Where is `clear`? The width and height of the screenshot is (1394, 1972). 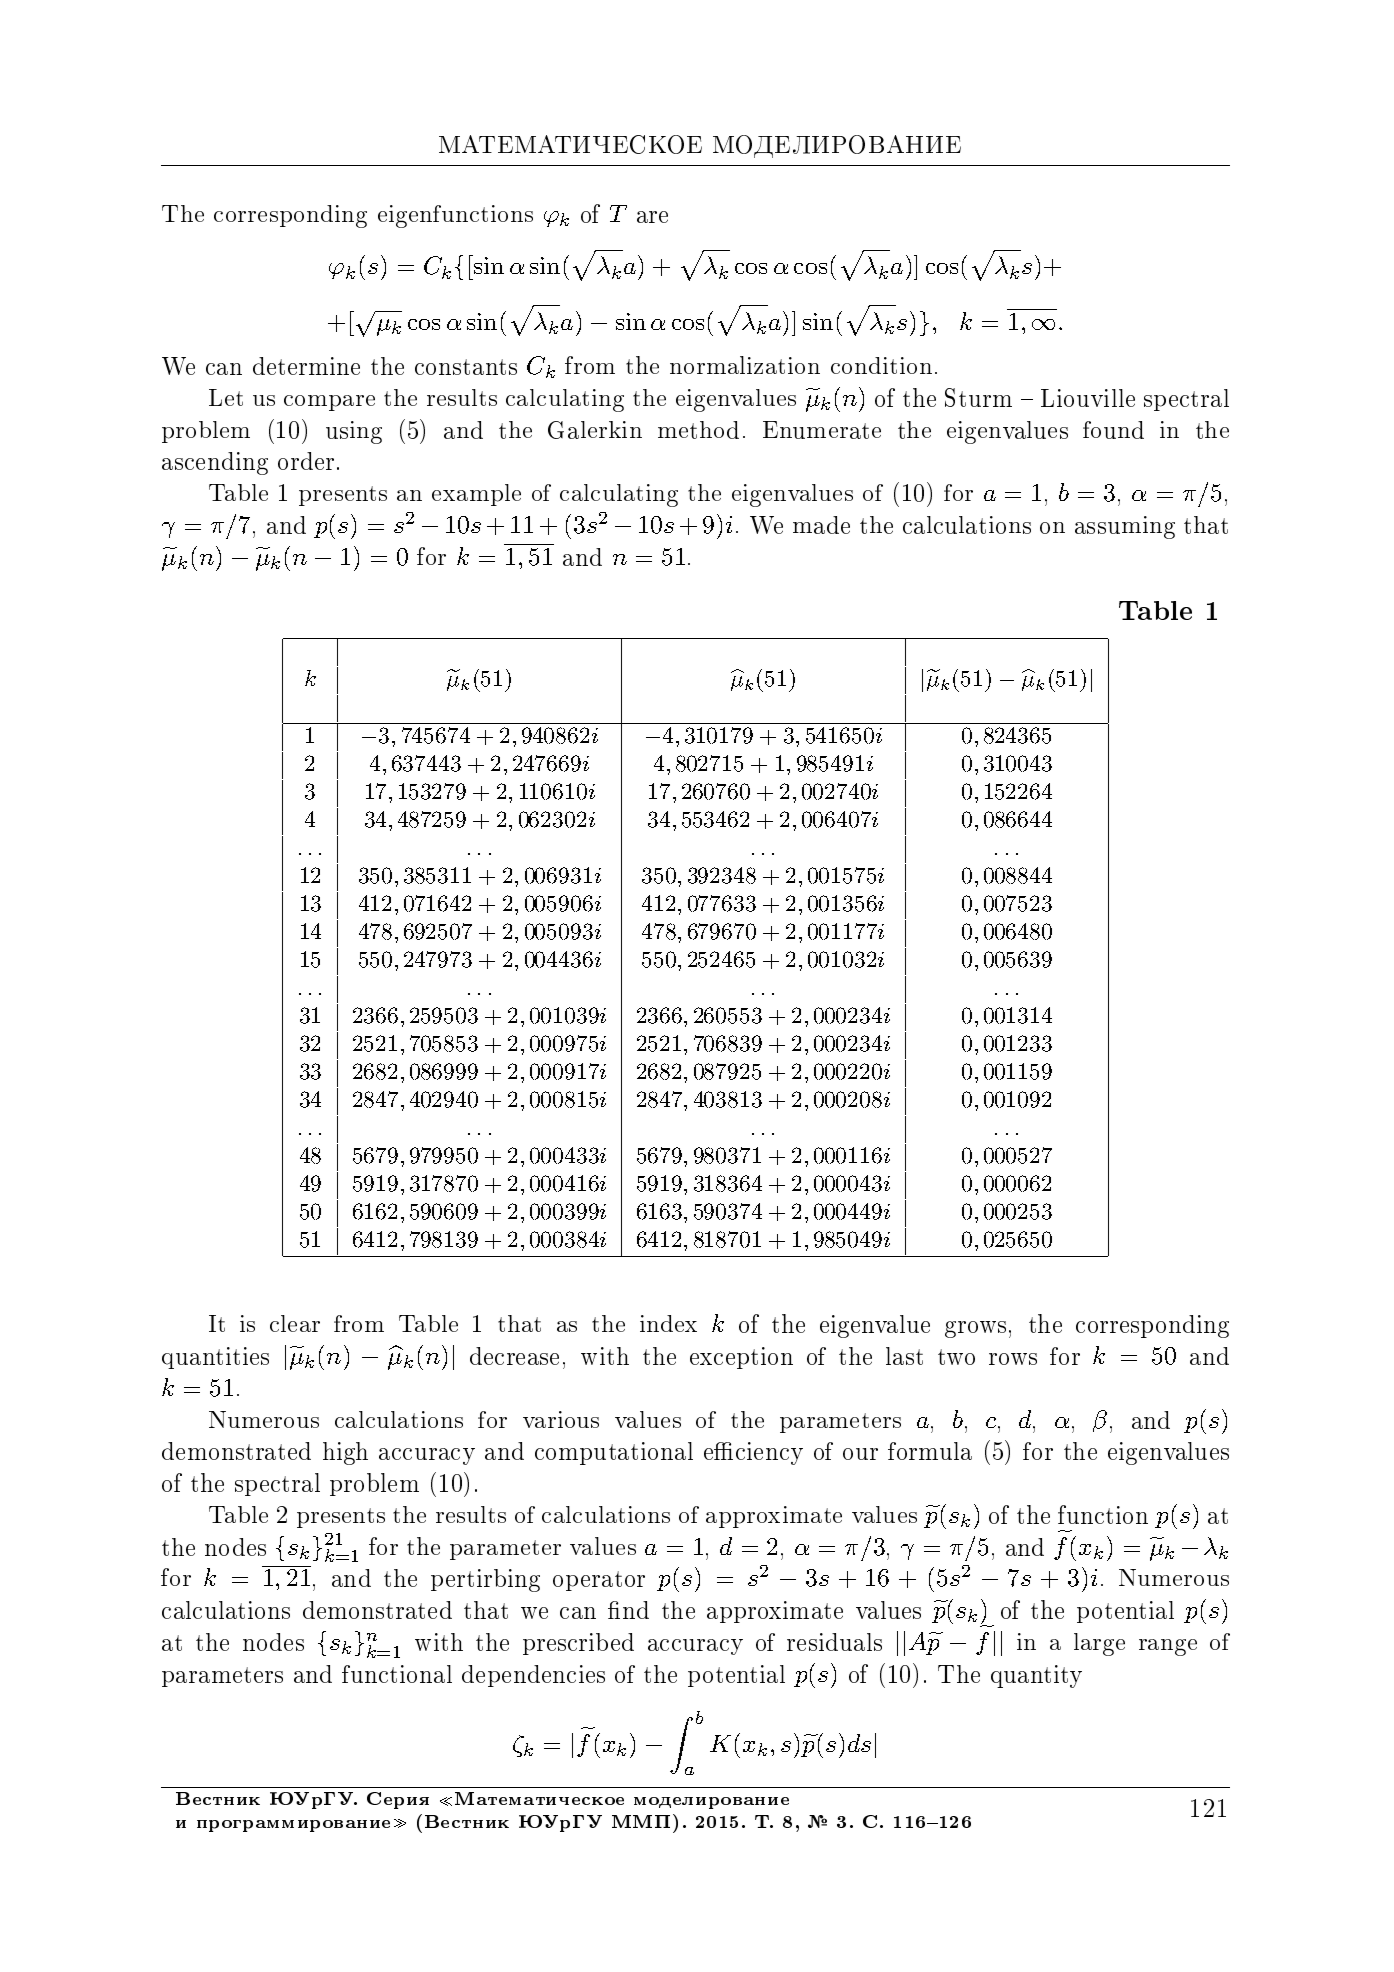
clear is located at coordinates (295, 1323).
